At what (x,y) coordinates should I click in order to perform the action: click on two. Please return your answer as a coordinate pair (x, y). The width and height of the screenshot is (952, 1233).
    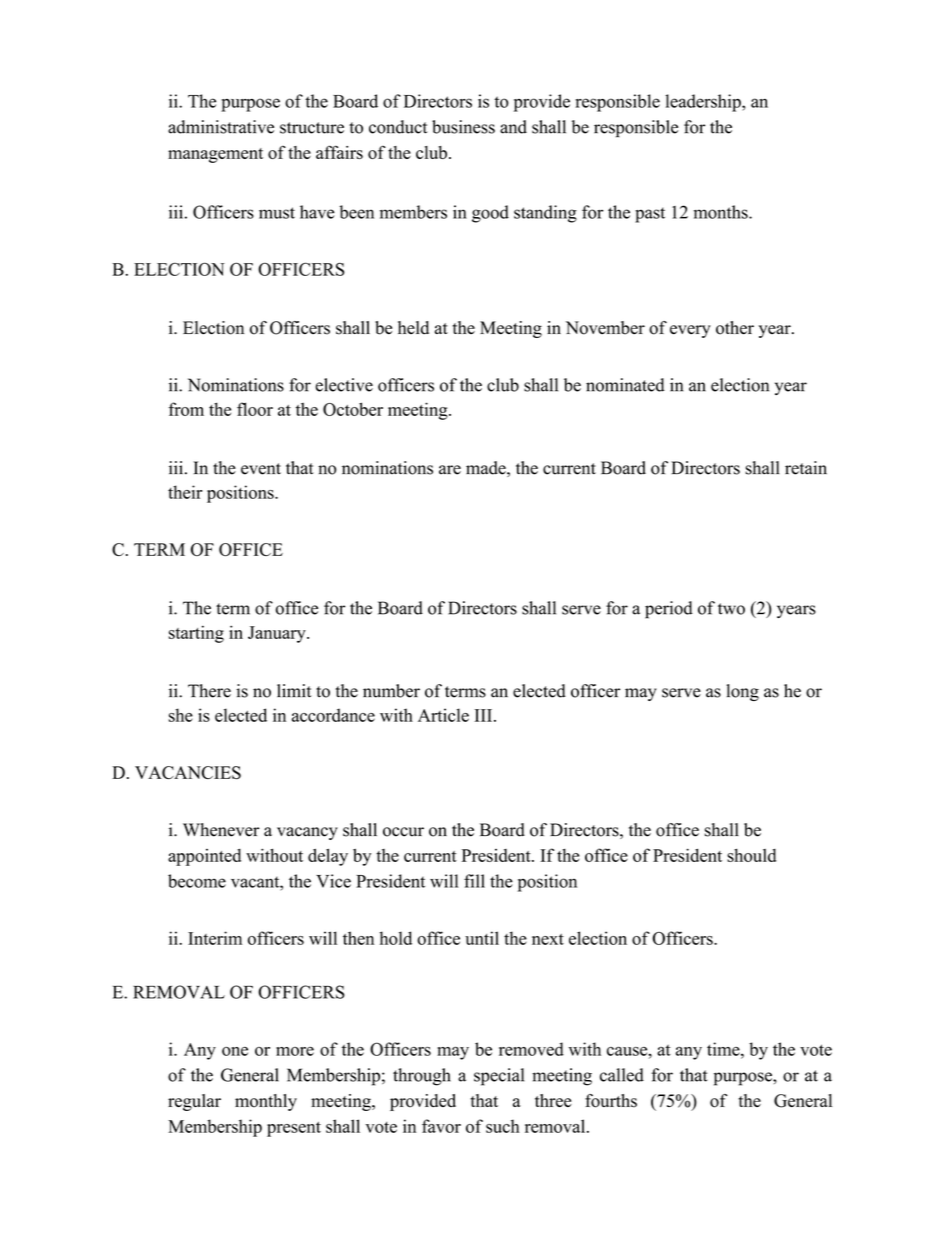
    Looking at the image, I should click on (731, 609).
